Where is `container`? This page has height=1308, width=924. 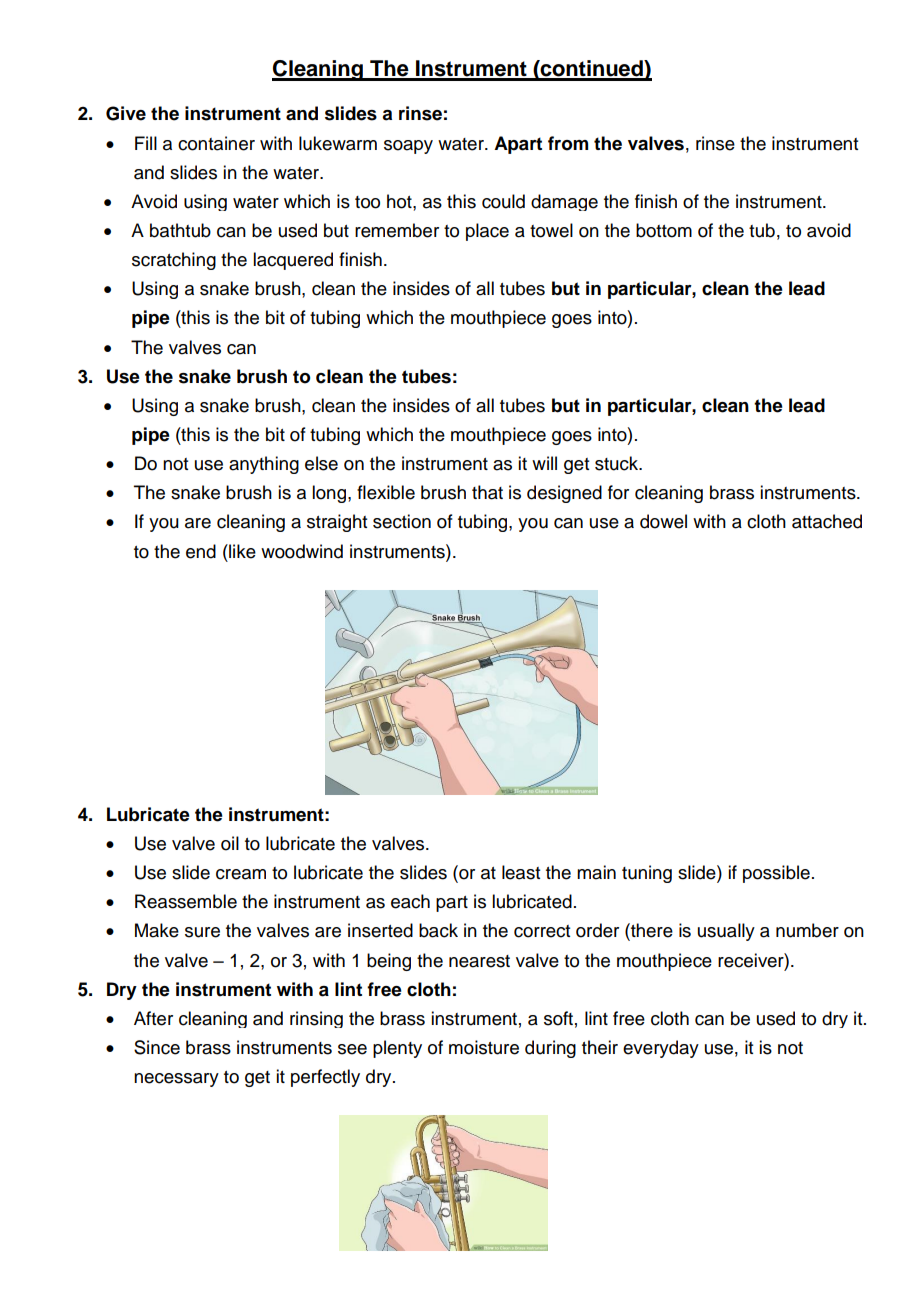 container is located at coordinates (216, 143).
